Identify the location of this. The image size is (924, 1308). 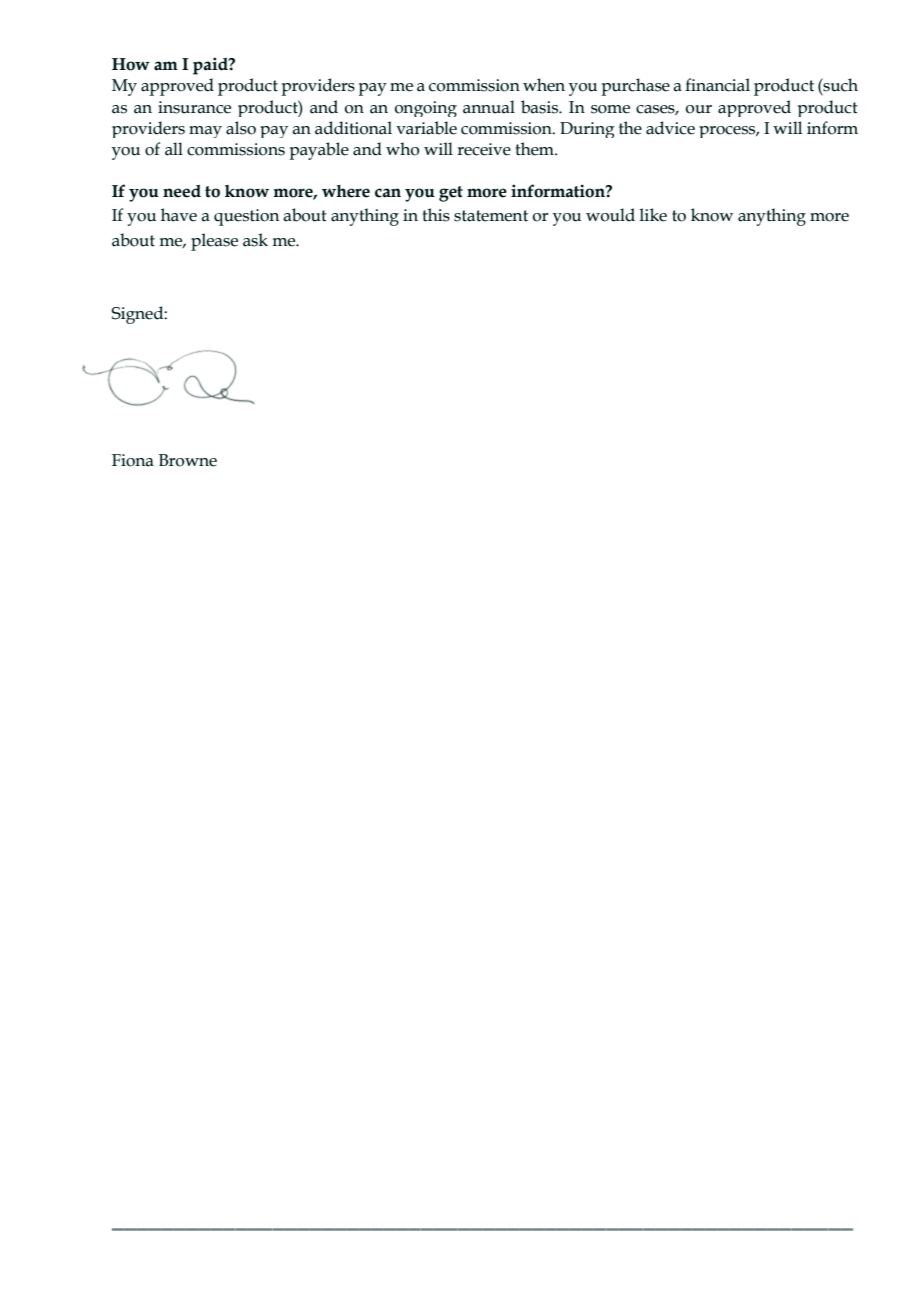
(436, 215).
